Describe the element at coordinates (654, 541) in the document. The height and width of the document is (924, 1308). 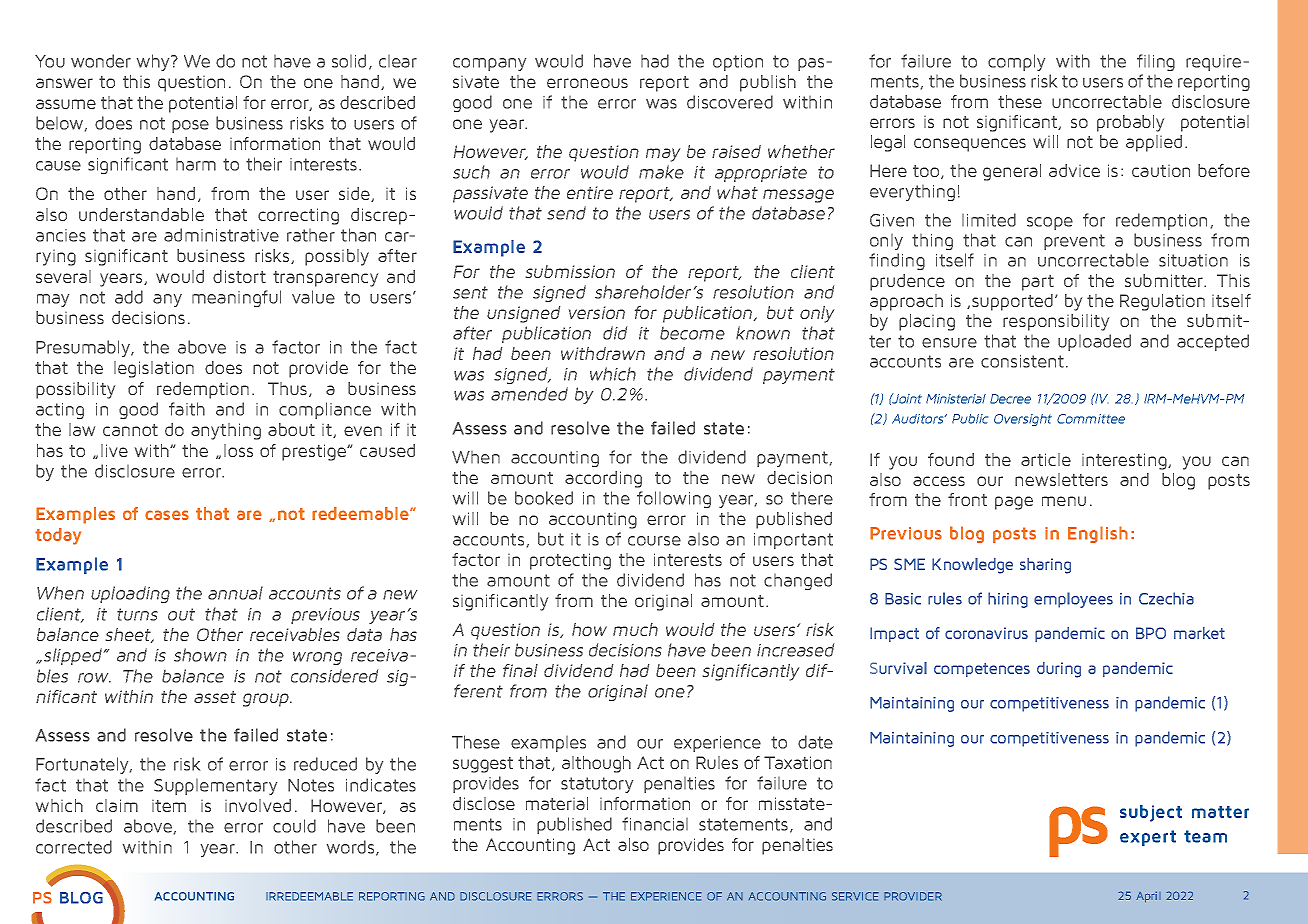
I see `course` at that location.
